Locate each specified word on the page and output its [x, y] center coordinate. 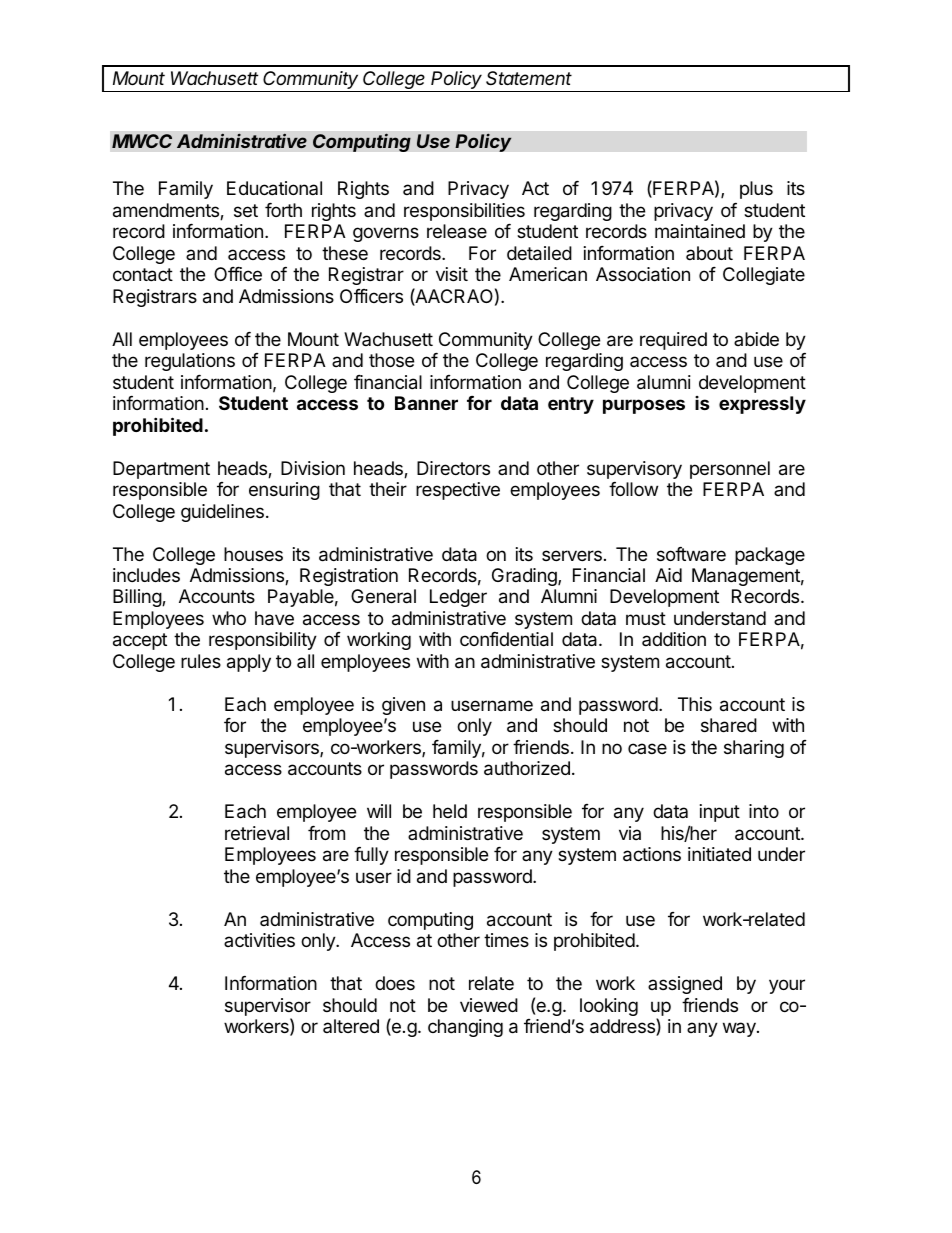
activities [259, 940]
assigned [685, 985]
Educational [274, 188]
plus [756, 190]
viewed [489, 1005]
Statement [529, 78]
